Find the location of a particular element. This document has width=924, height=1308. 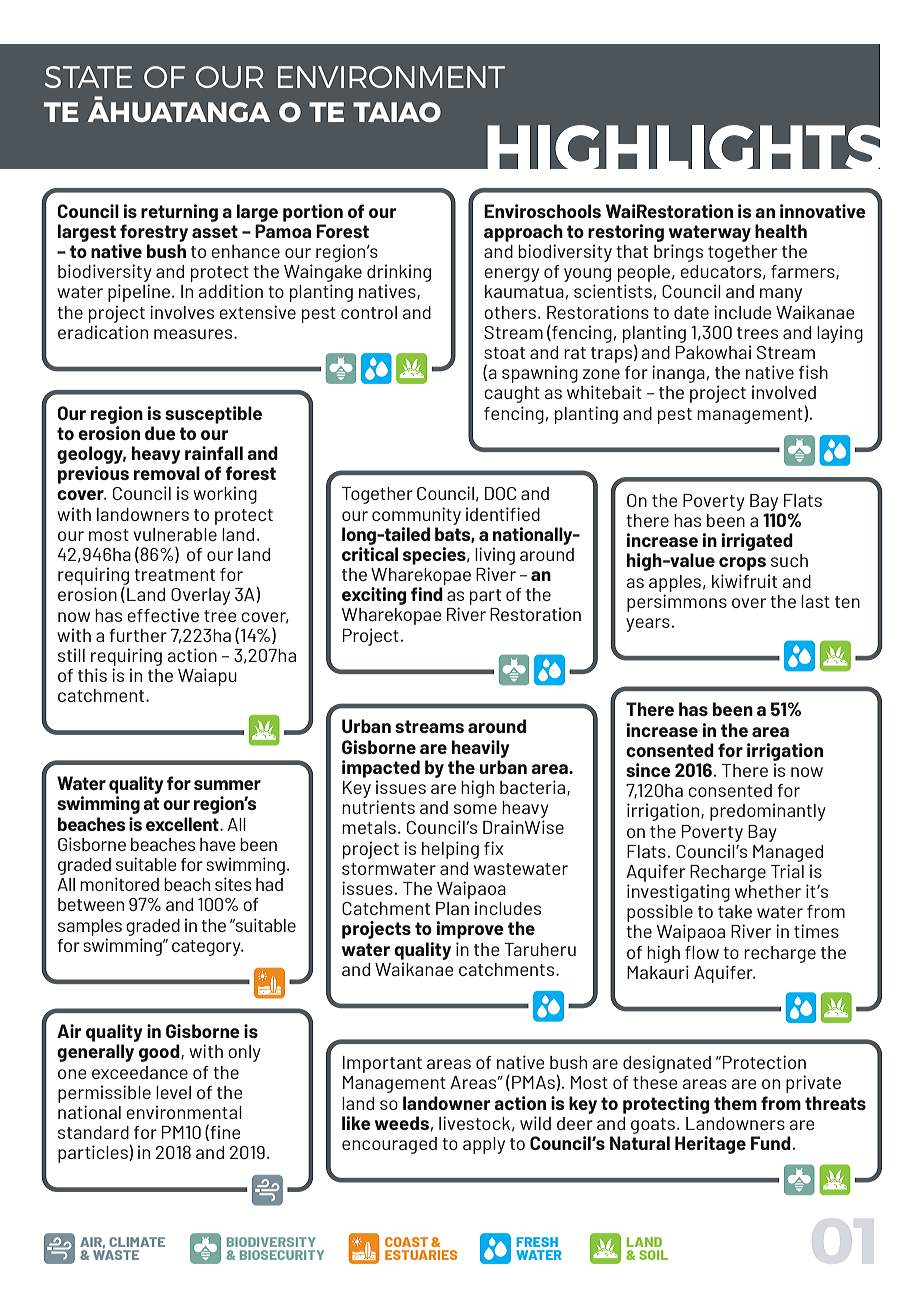

approach is located at coordinates (523, 233).
